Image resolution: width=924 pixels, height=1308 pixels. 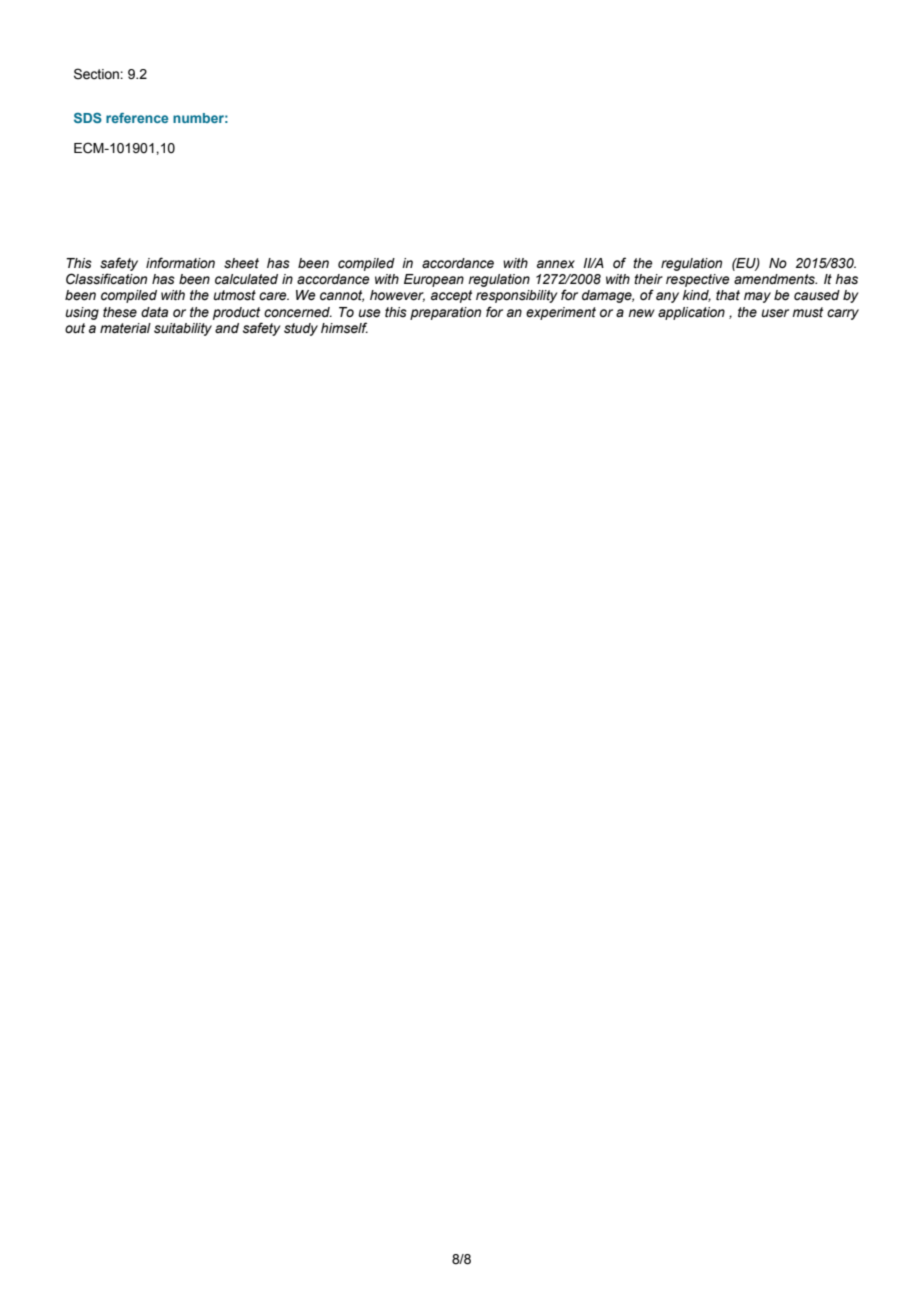 What do you see at coordinates (97, 74) in the image?
I see `Section` at bounding box center [97, 74].
